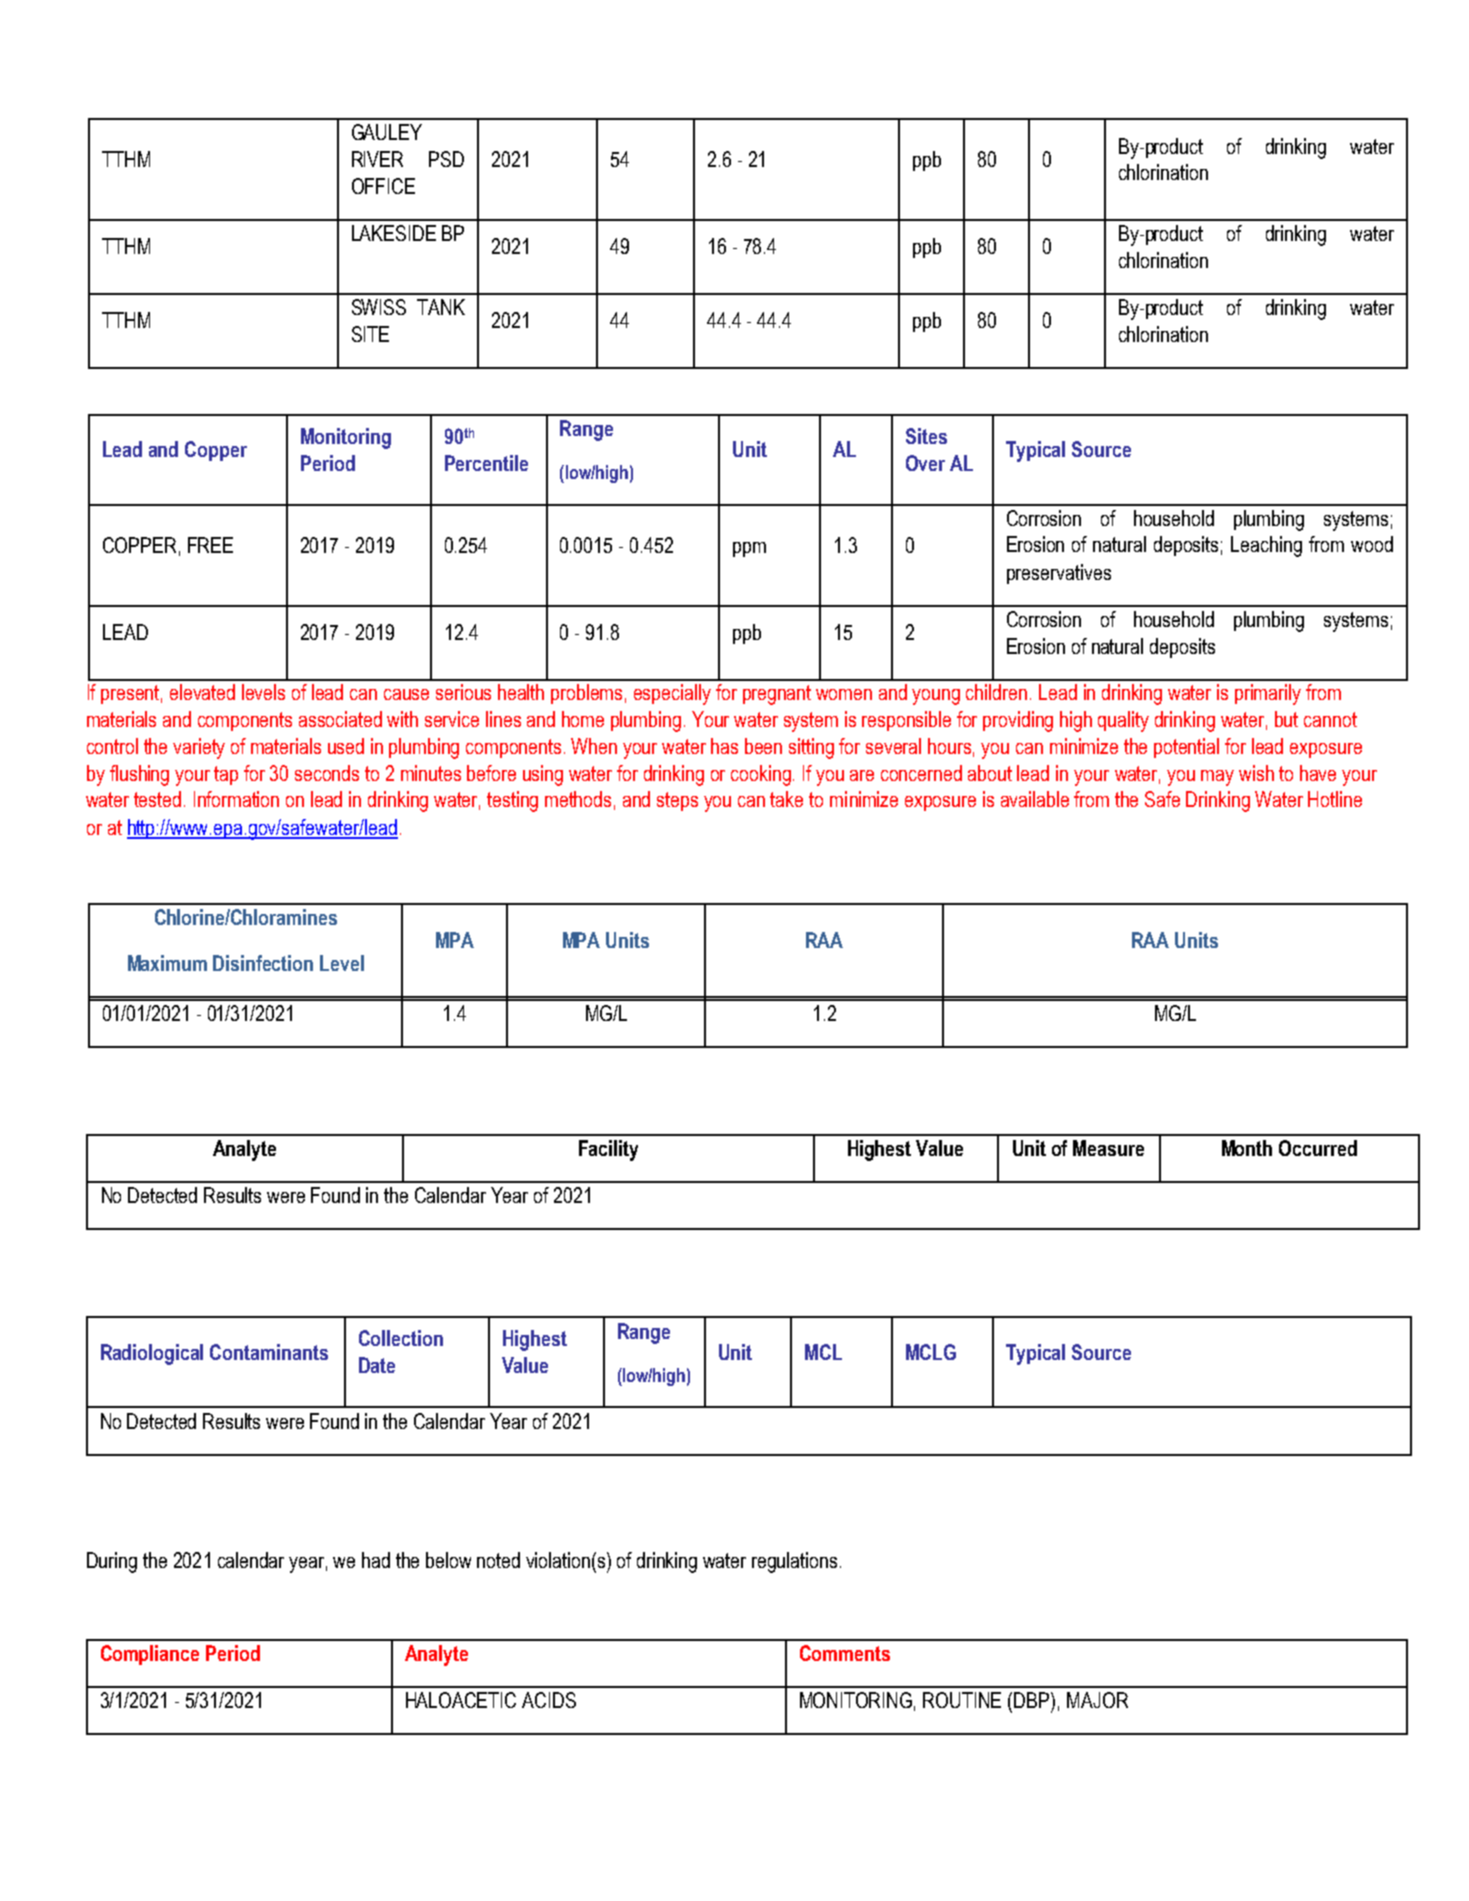  What do you see at coordinates (786, 799) in the document?
I see `take` at bounding box center [786, 799].
